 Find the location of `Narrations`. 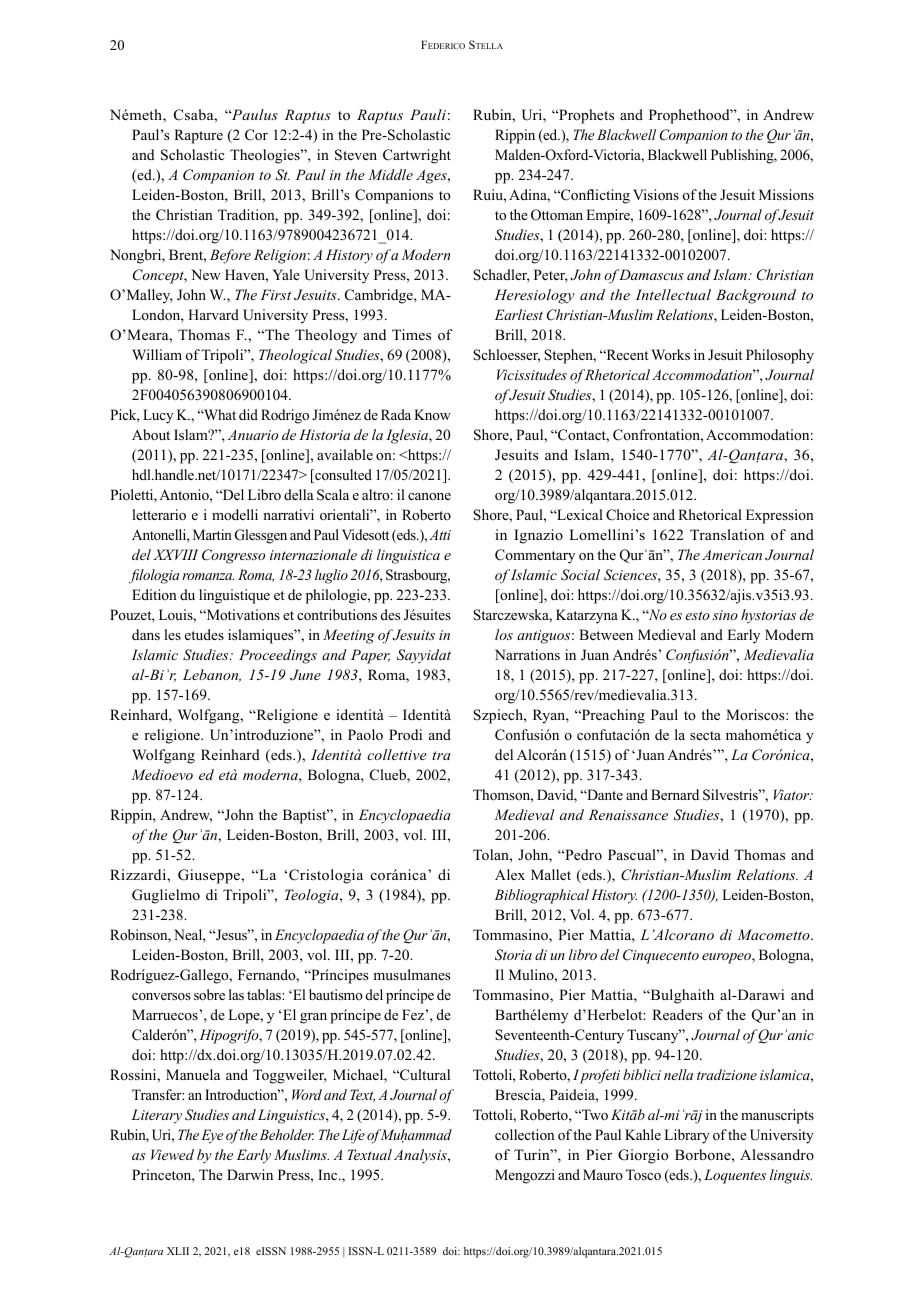

Narrations is located at coordinates (527, 655).
